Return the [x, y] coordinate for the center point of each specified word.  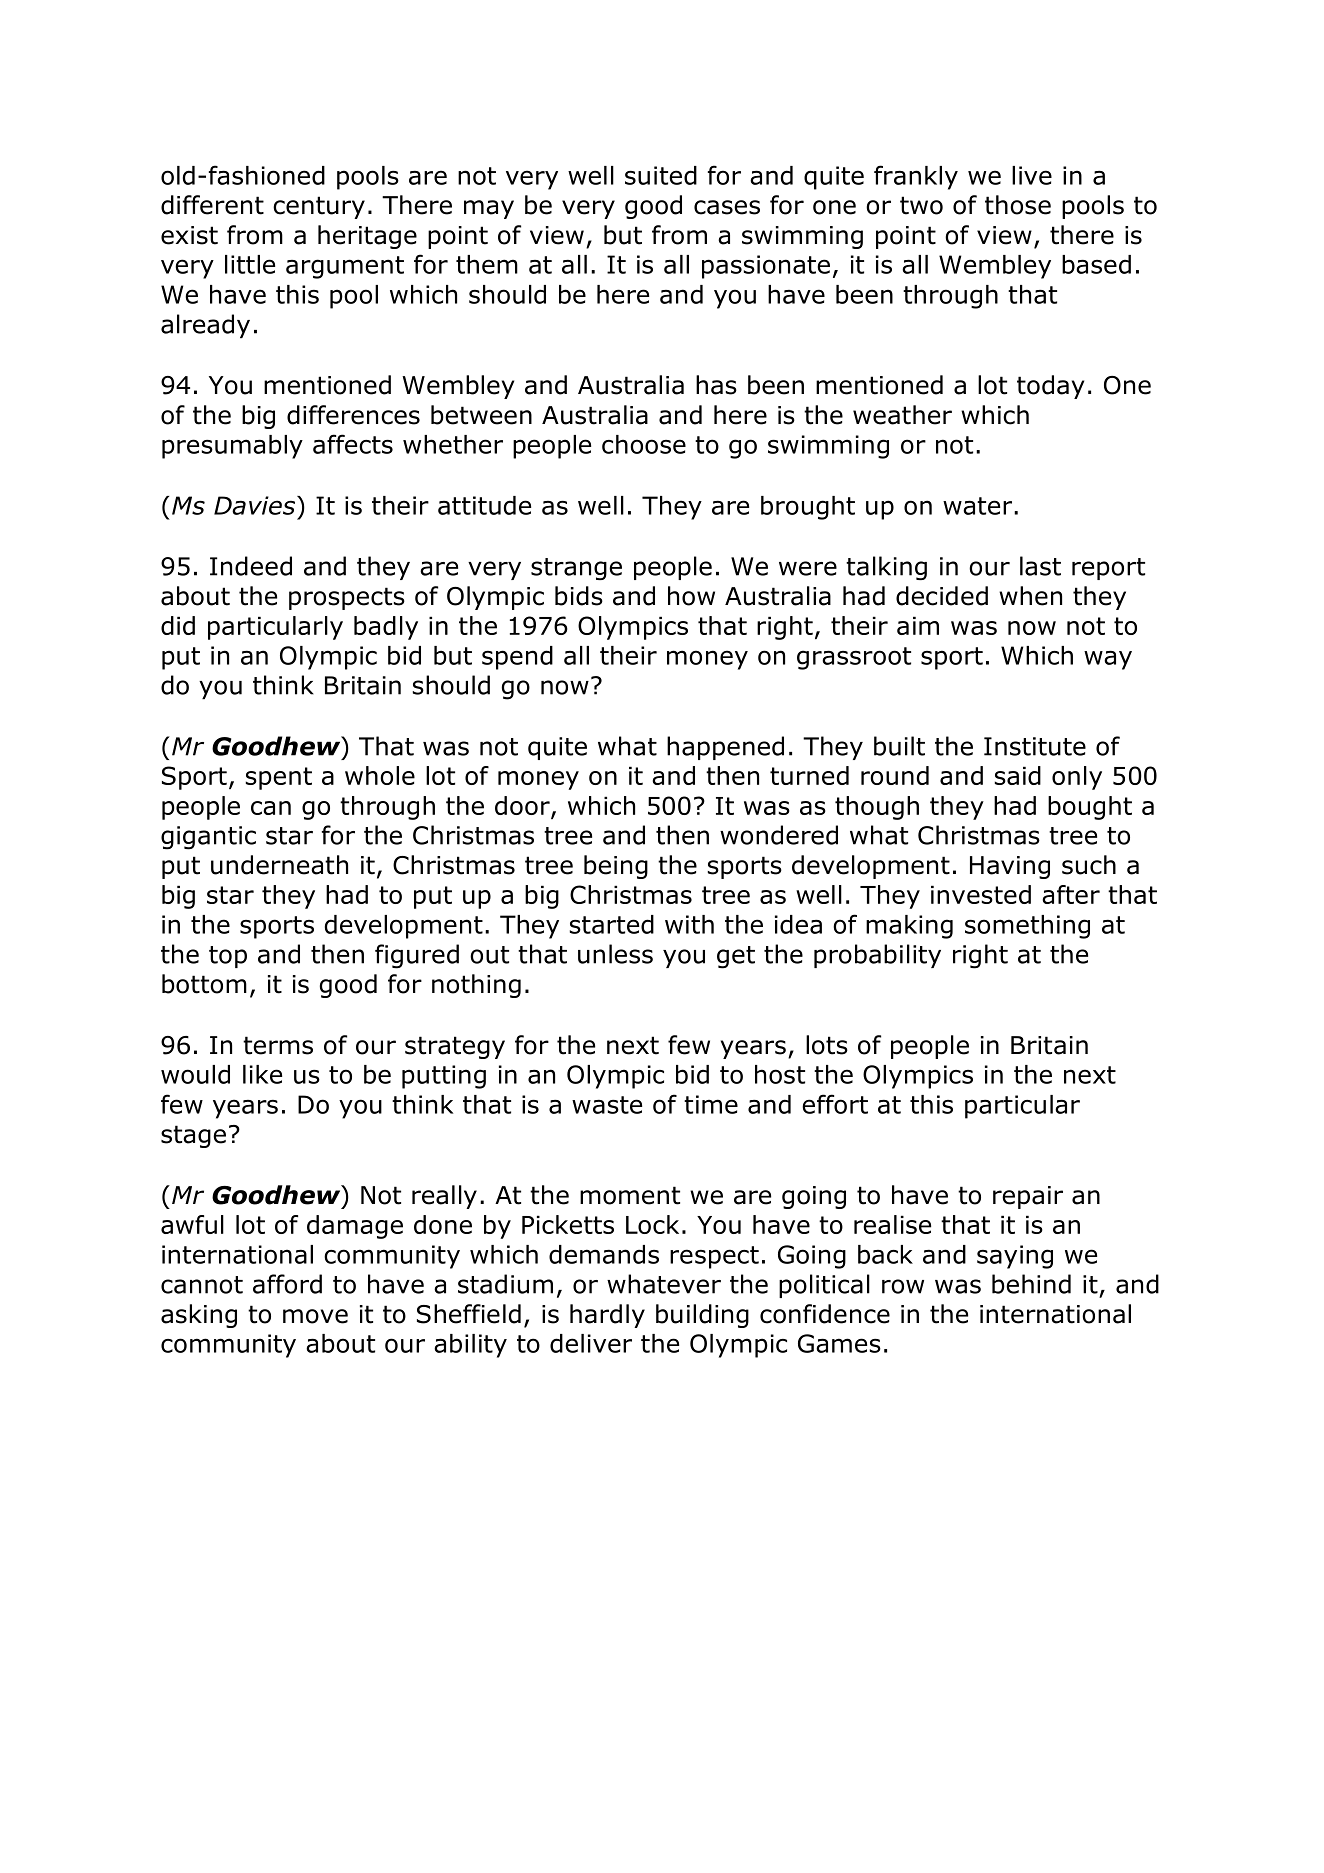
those [1018, 205]
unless [615, 954]
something [1027, 927]
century [319, 207]
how [691, 596]
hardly [607, 1316]
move [315, 1316]
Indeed [251, 566]
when [1030, 596]
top [228, 957]
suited [661, 175]
